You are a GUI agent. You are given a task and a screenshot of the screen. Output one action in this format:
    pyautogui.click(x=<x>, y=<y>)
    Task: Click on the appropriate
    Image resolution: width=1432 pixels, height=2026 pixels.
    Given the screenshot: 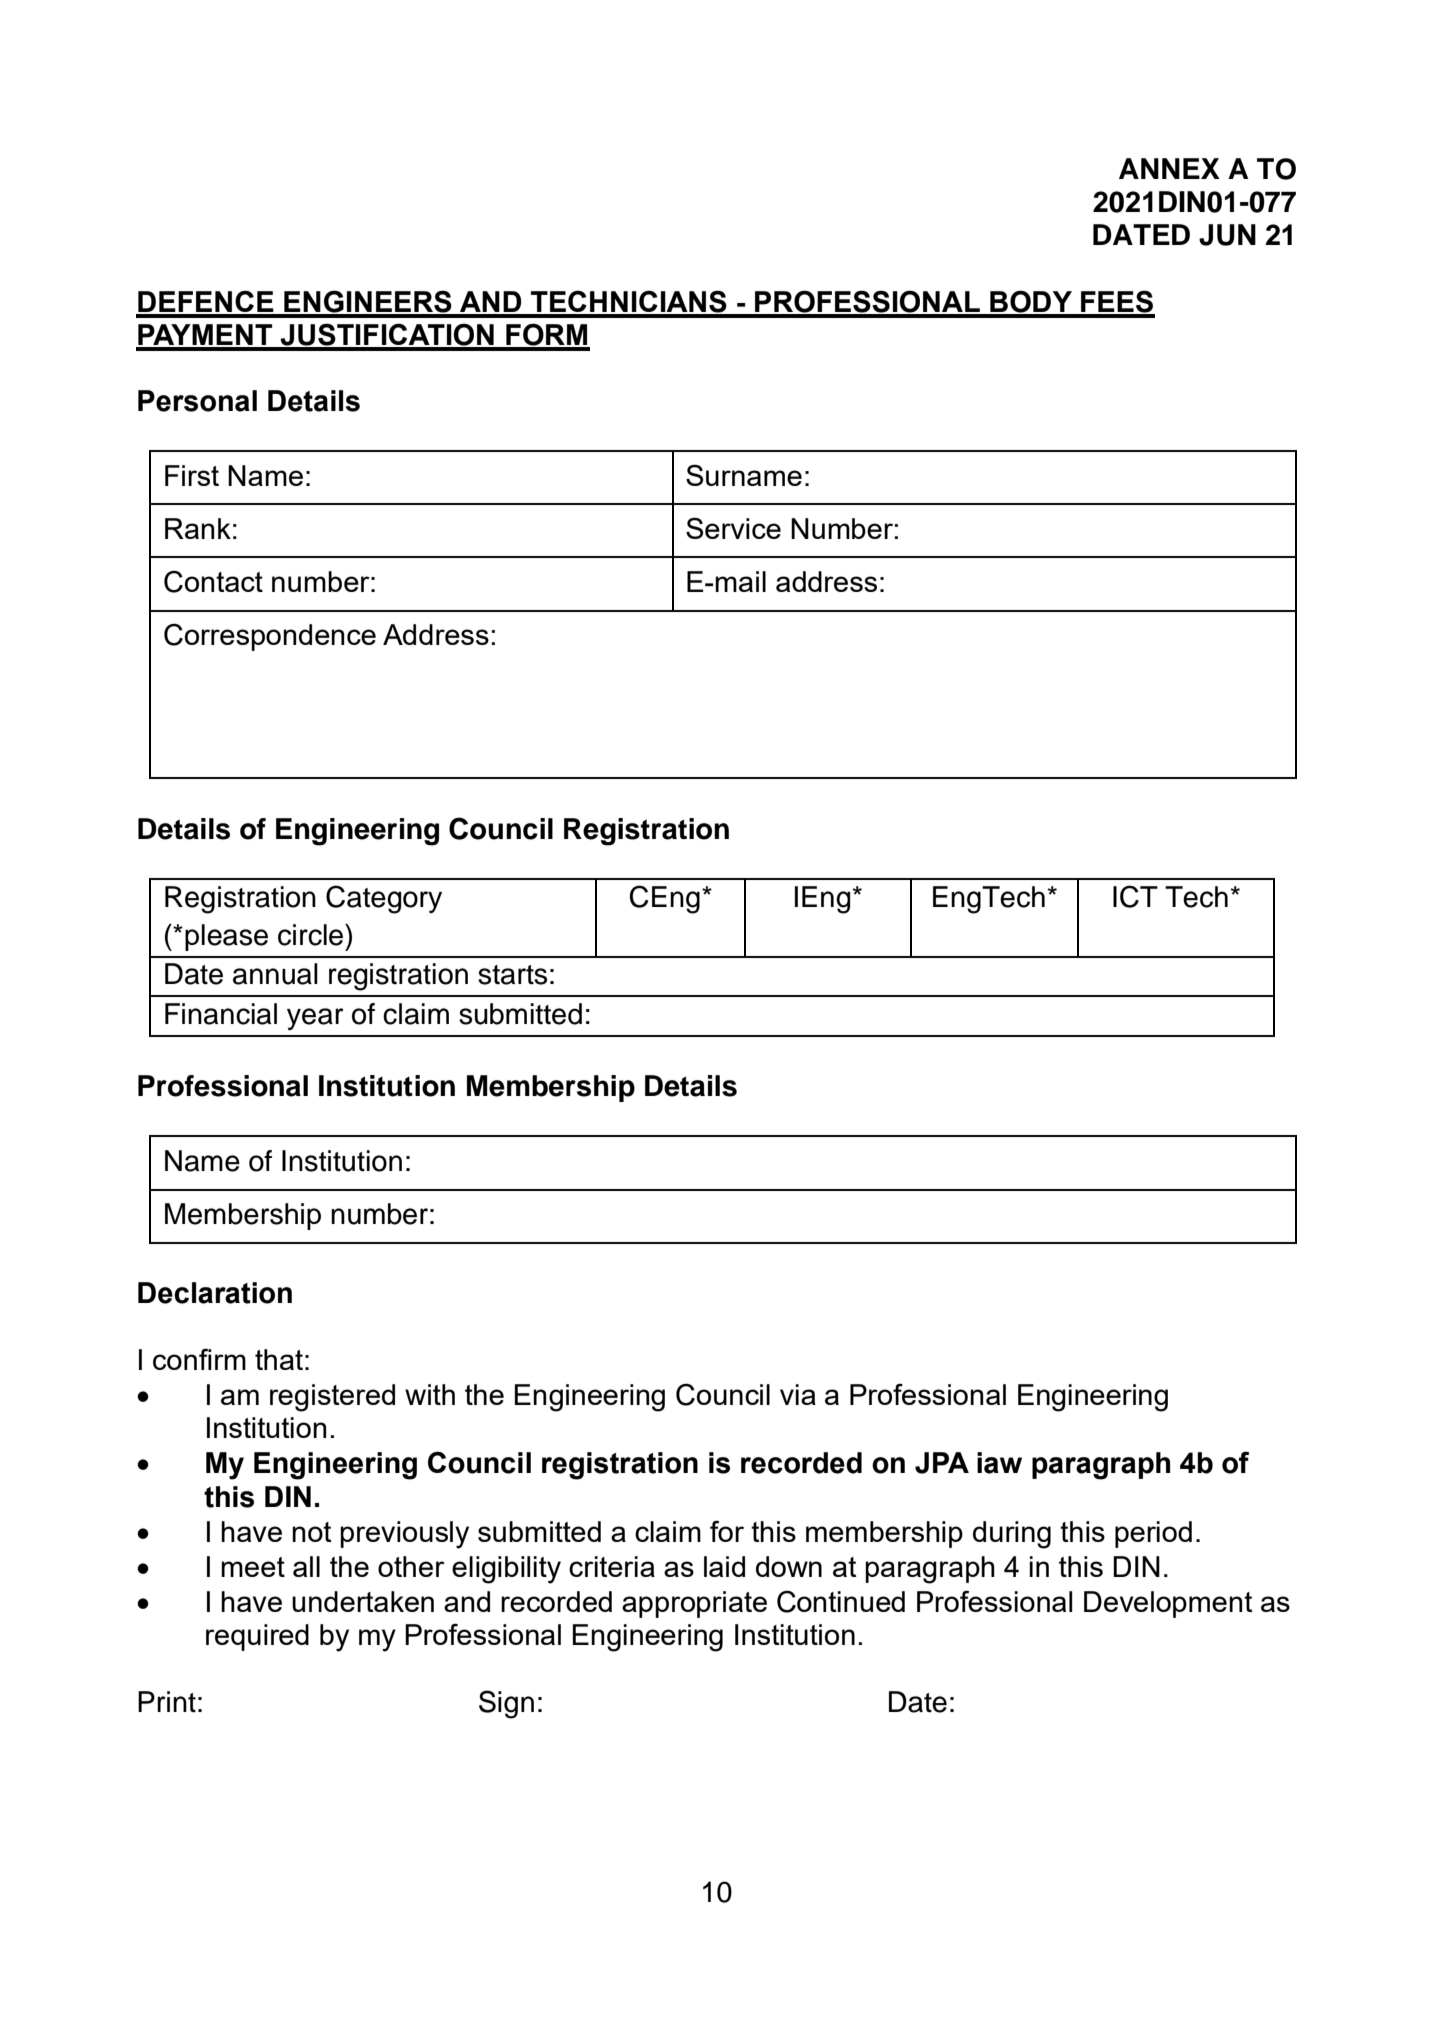 What is the action you would take?
    pyautogui.click(x=694, y=1604)
